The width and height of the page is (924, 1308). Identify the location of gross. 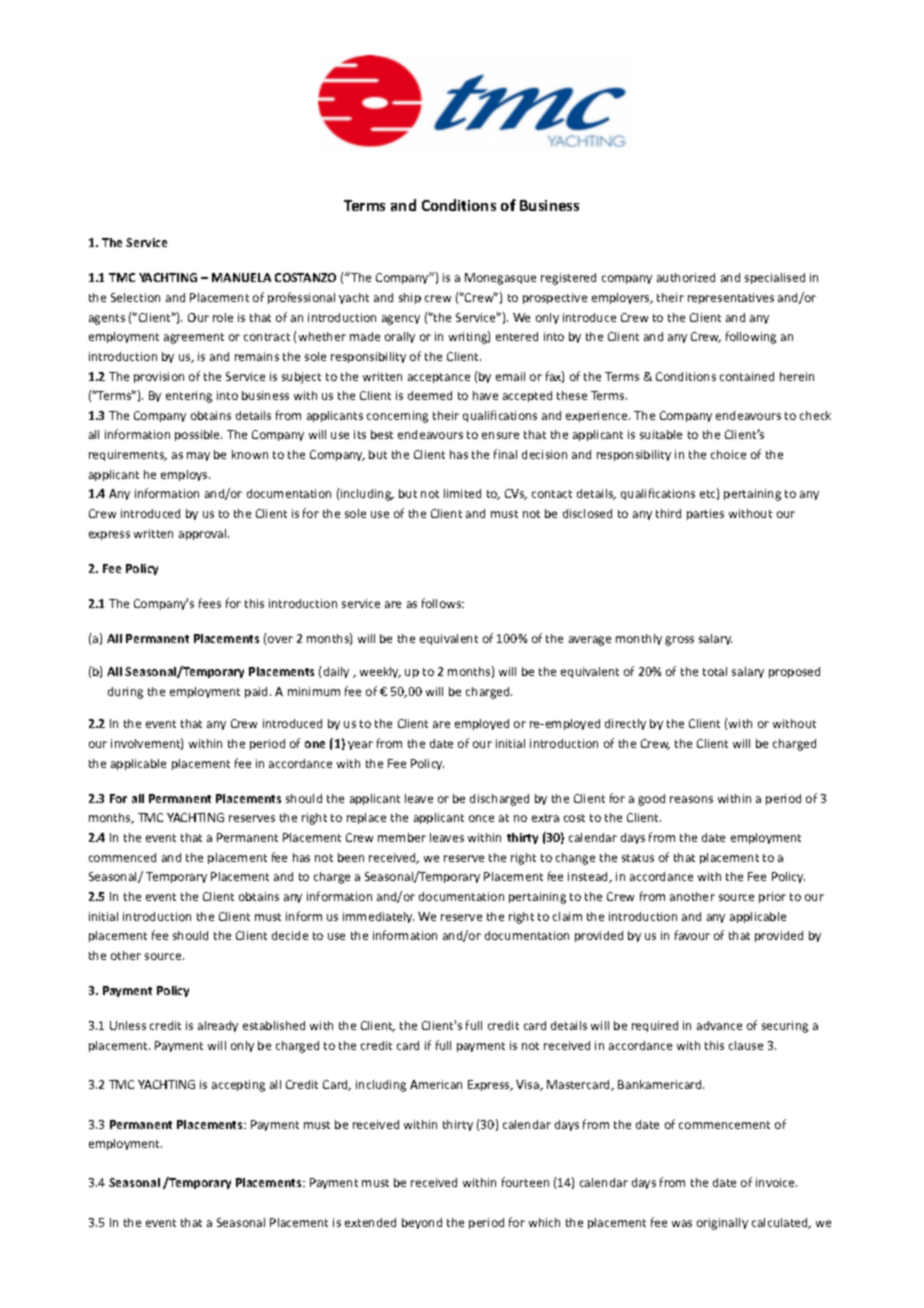
(679, 641).
